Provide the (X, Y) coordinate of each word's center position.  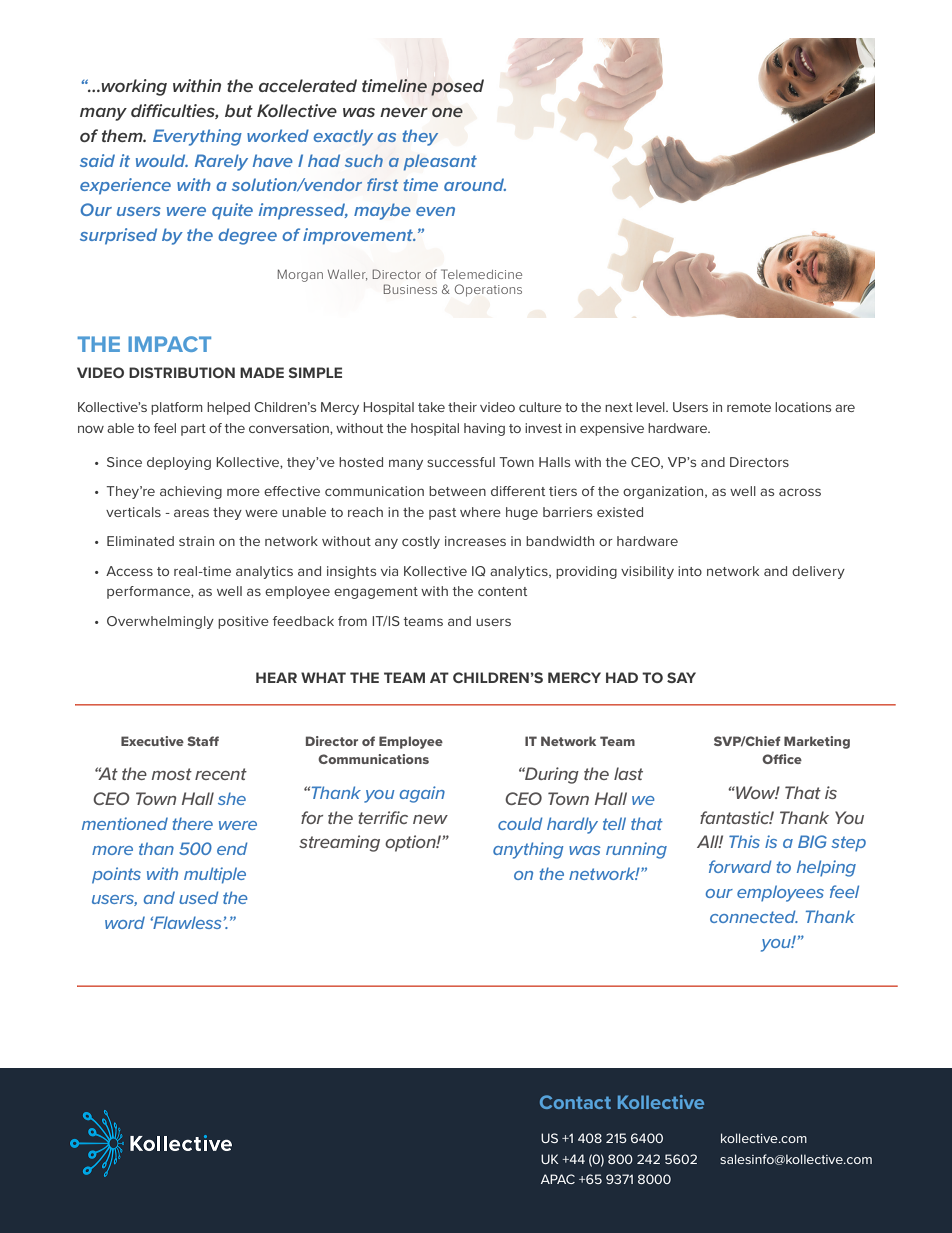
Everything (197, 137)
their (462, 407)
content (502, 591)
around (475, 184)
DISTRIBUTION (182, 372)
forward (740, 866)
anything (528, 850)
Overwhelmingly (160, 622)
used (198, 897)
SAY (681, 677)
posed (457, 87)
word (125, 922)
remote (749, 407)
